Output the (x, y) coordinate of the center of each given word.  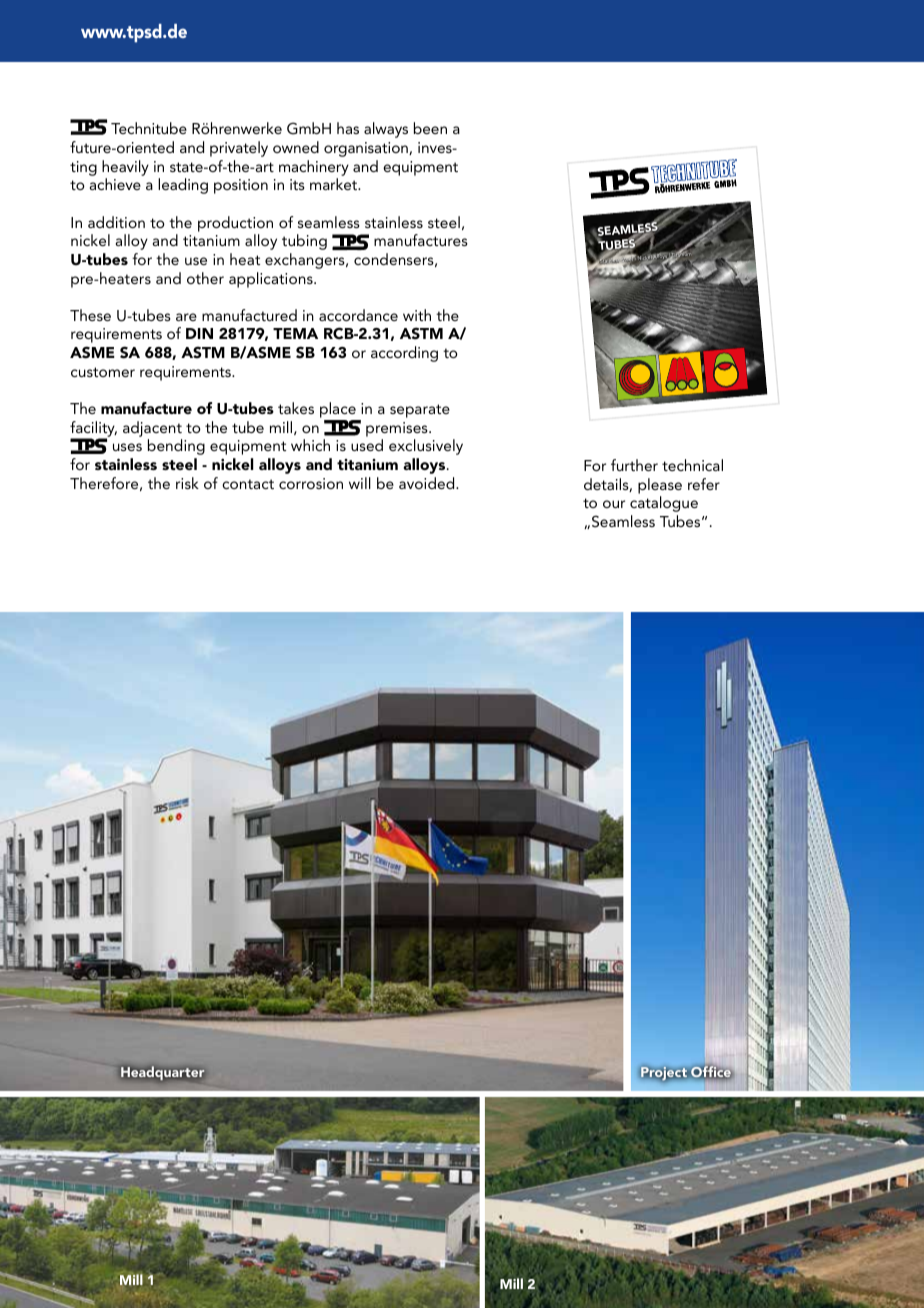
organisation (367, 149)
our (614, 504)
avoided (428, 483)
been (430, 128)
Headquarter (162, 1073)
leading (183, 186)
